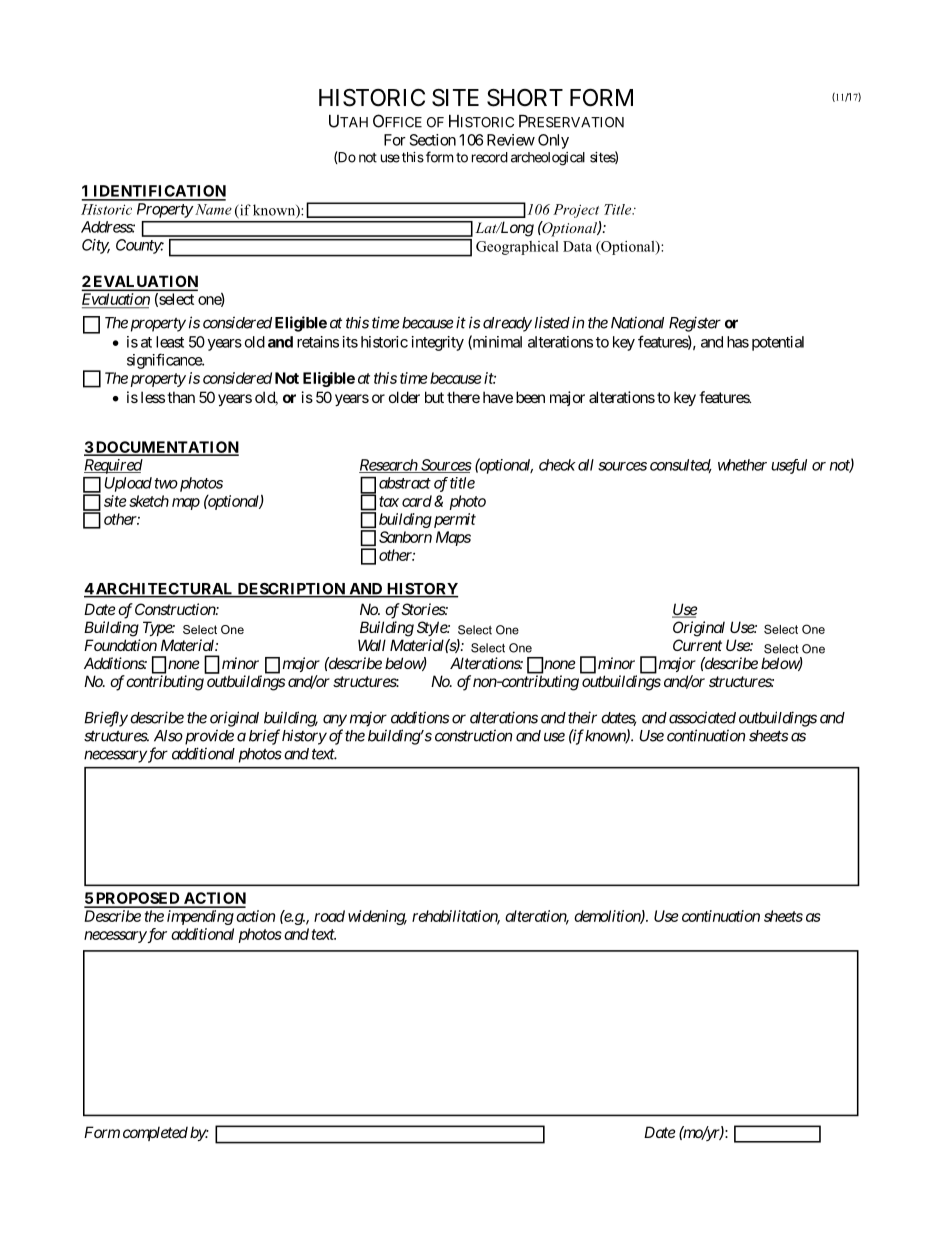  I want to click on Only, so click(553, 141).
